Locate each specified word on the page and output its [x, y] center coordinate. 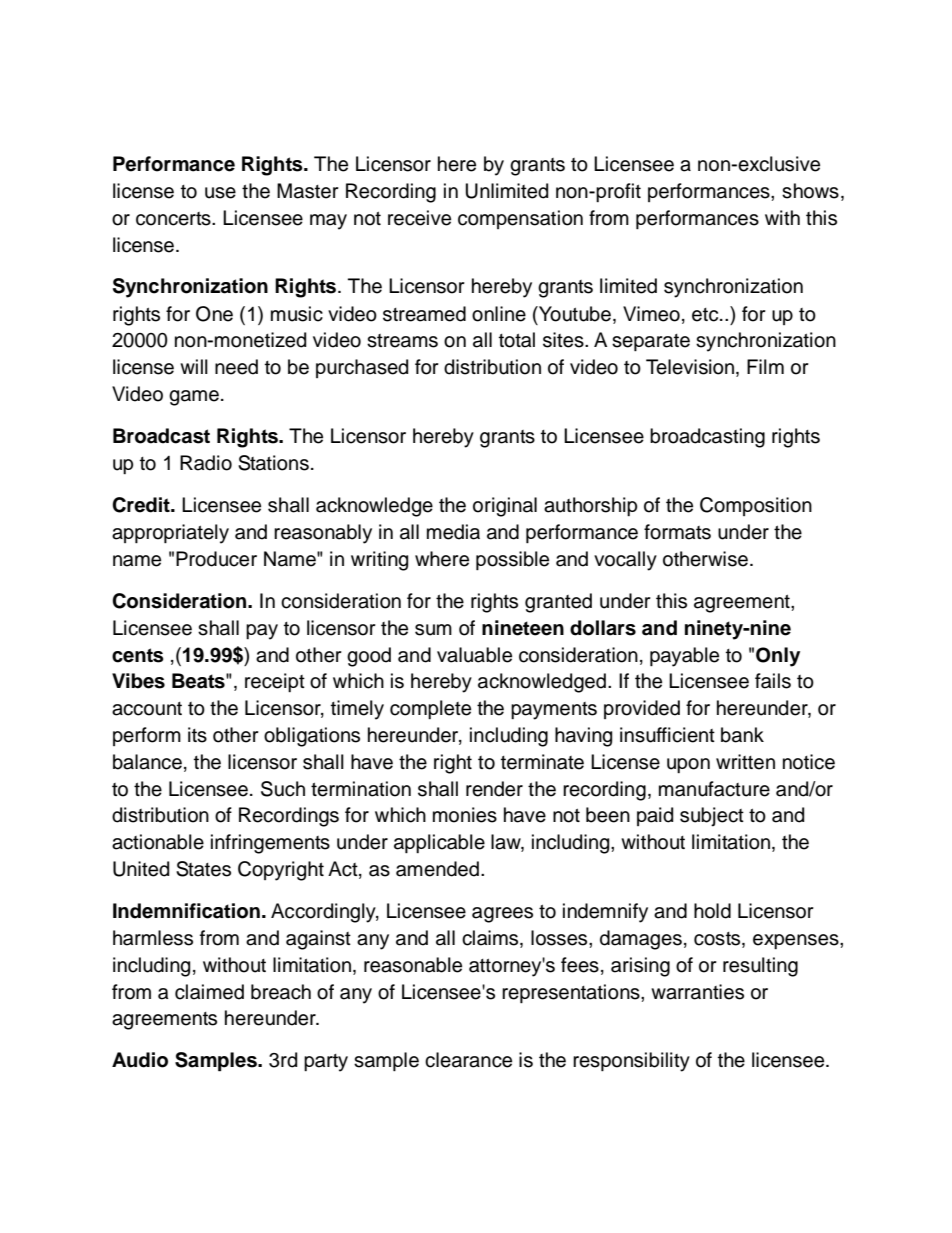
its [197, 735]
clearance [468, 1060]
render [494, 789]
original [505, 507]
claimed [209, 992]
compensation [520, 219]
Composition [756, 506]
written [745, 762]
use [220, 193]
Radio [206, 463]
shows [810, 191]
